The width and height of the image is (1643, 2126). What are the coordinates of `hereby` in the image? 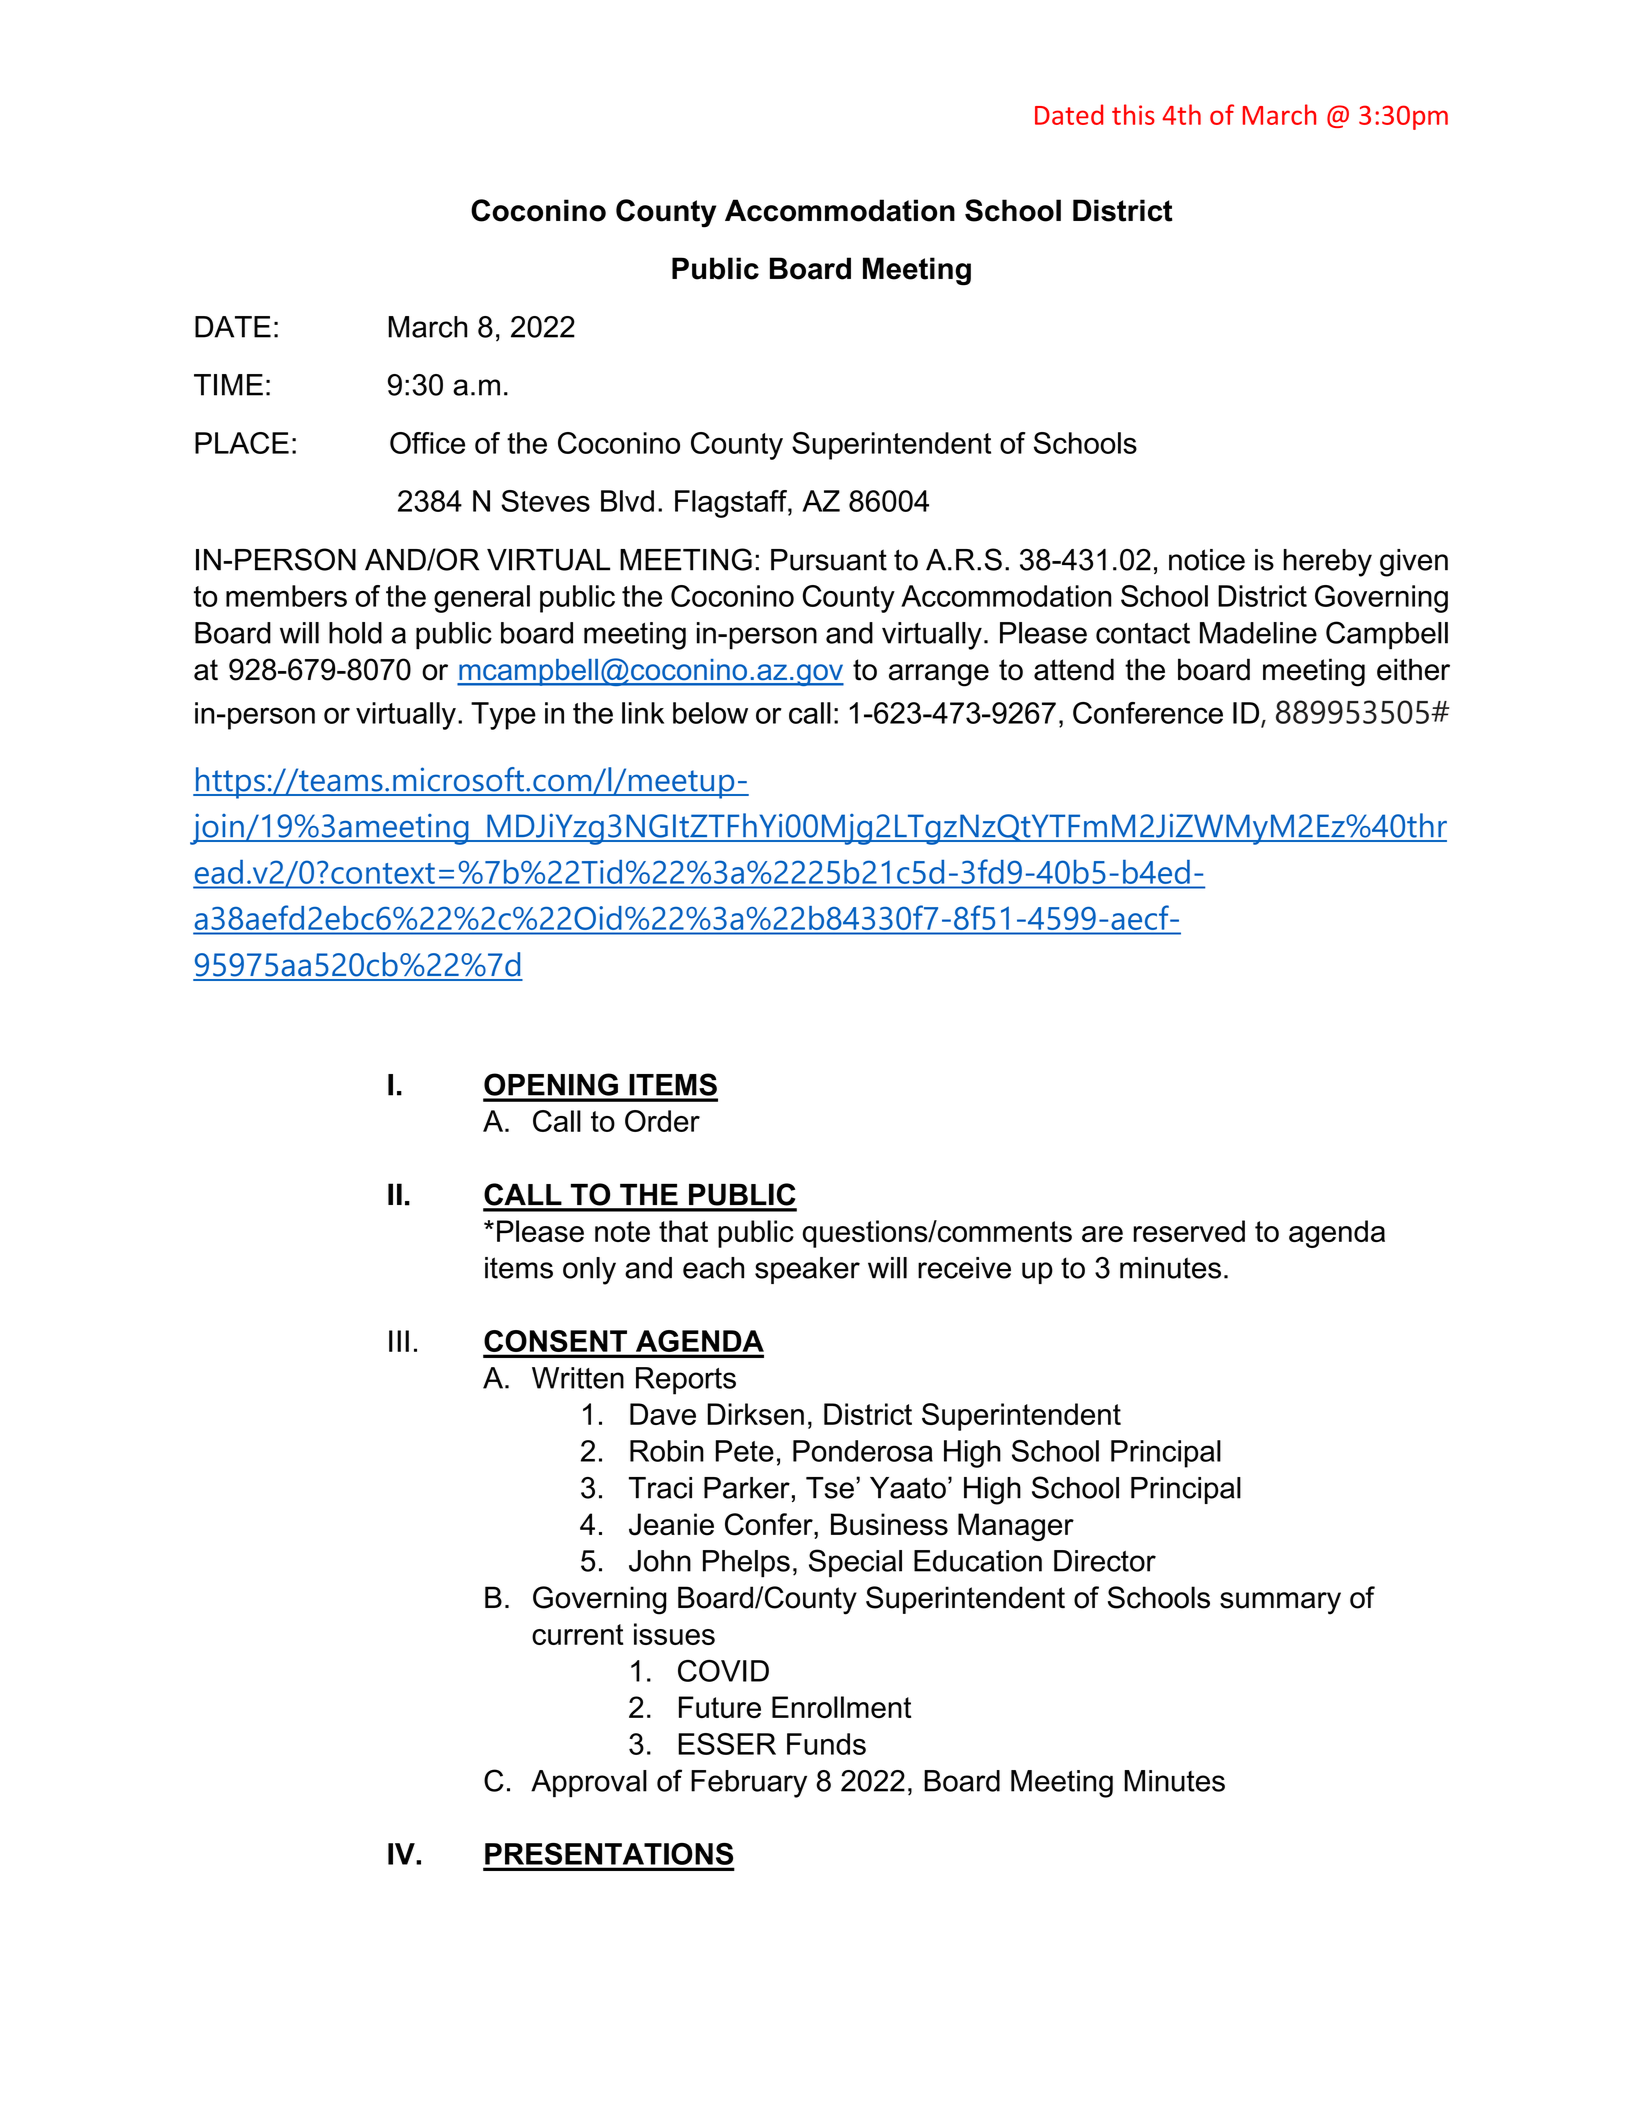 It's located at (1328, 563).
